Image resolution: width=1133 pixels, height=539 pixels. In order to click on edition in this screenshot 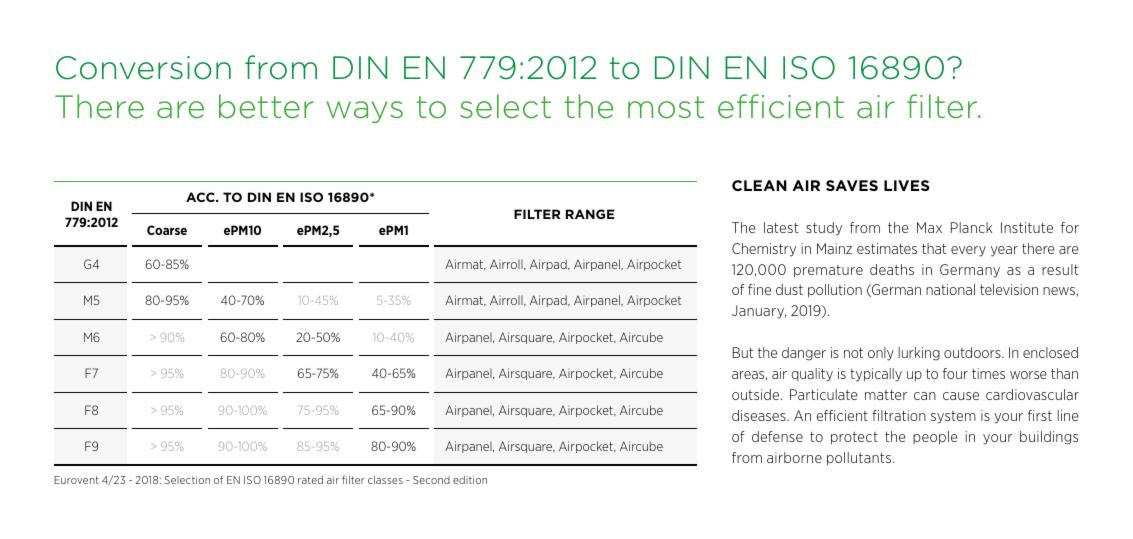, I will do `click(470, 480)`.
